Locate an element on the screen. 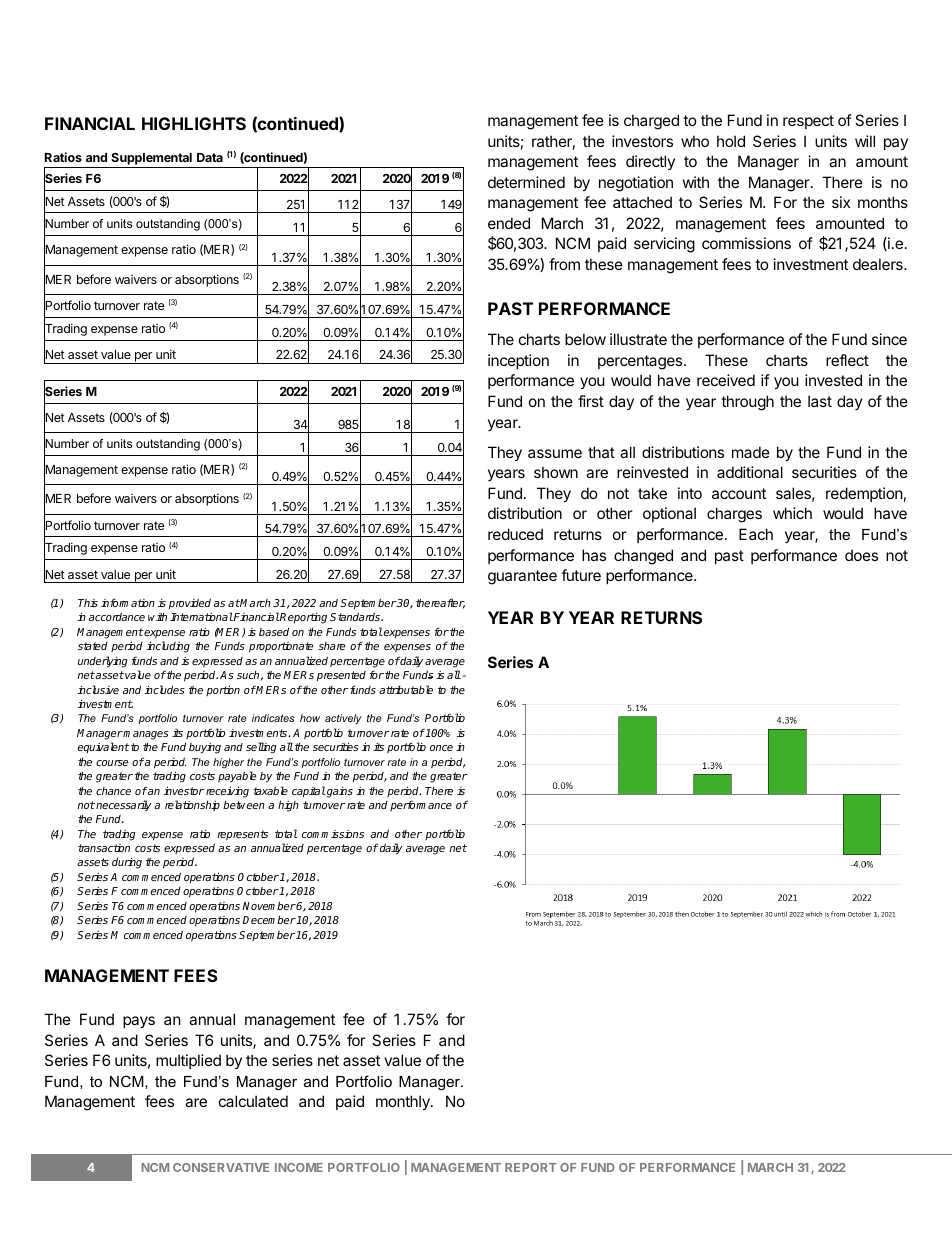  does is located at coordinates (861, 555).
